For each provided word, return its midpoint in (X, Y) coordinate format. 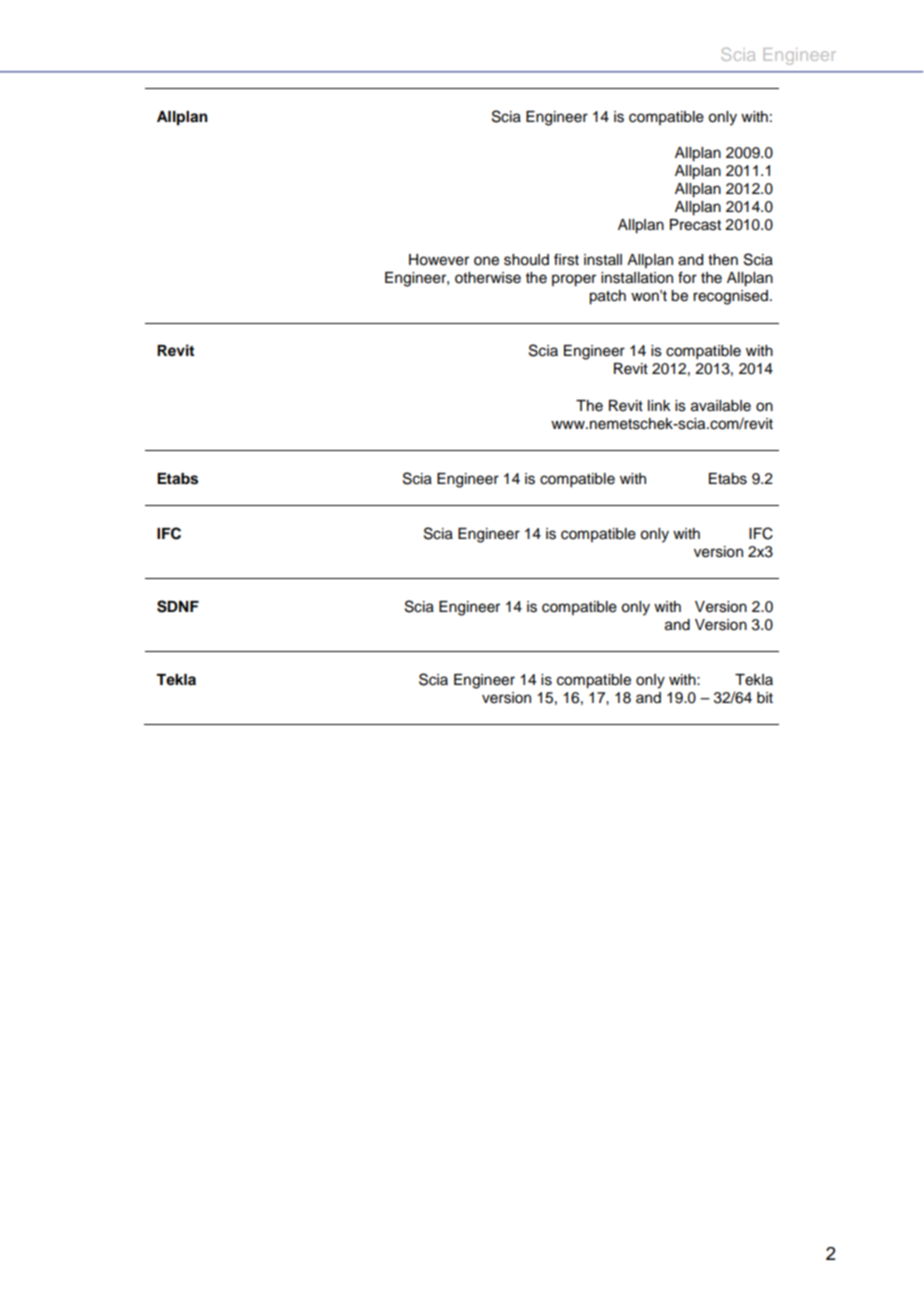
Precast (695, 225)
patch (607, 297)
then (723, 260)
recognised (732, 297)
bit (765, 697)
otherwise (488, 278)
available (721, 406)
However (439, 260)
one (486, 261)
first (566, 259)
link (659, 405)
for (687, 277)
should (526, 260)
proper (574, 280)
